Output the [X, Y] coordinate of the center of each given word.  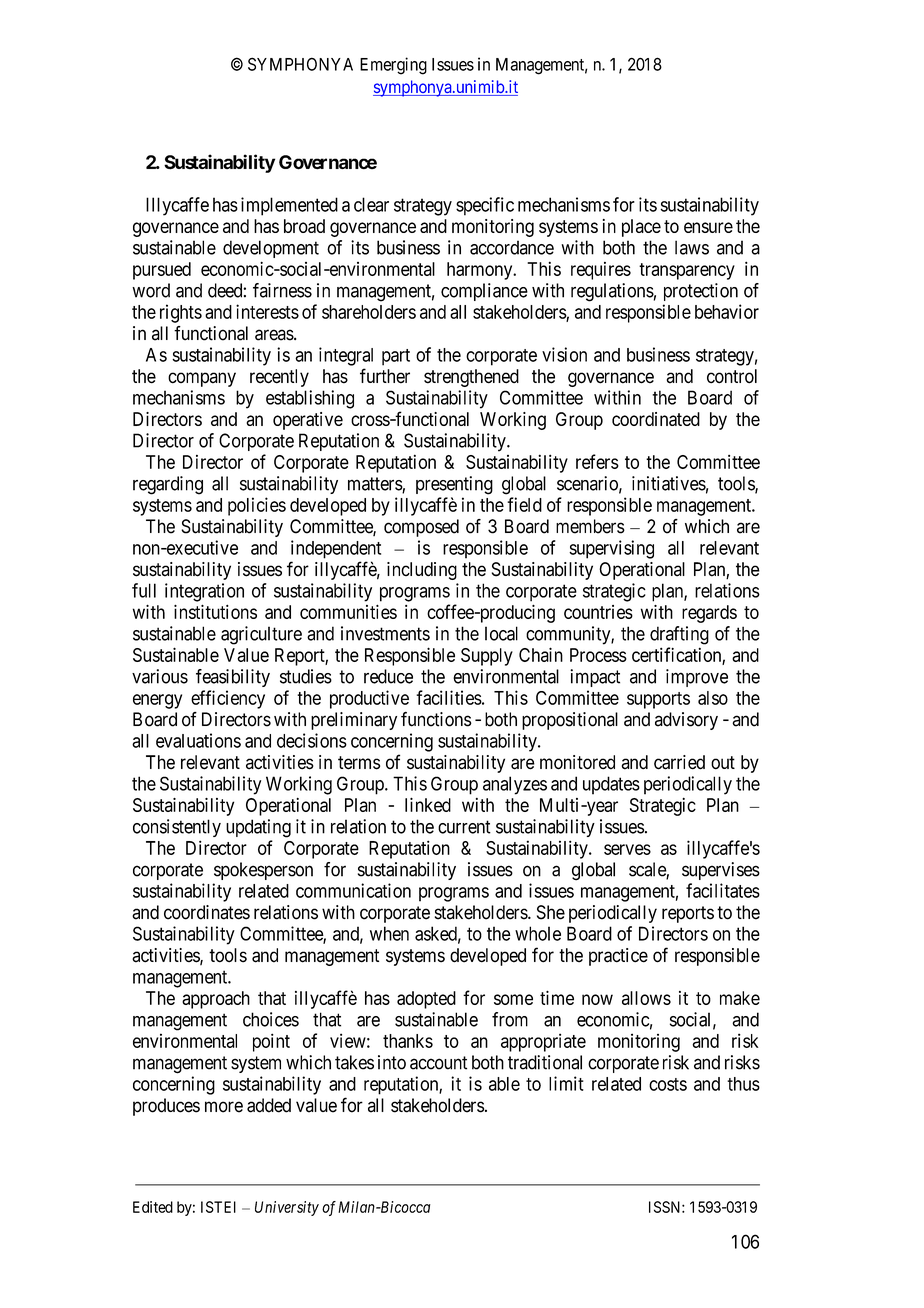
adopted [426, 1000]
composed [421, 528]
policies [257, 506]
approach [216, 1000]
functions [436, 719]
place [641, 228]
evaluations [198, 740]
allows [646, 998]
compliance [484, 292]
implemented [289, 206]
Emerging [393, 66]
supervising [611, 549]
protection [701, 292]
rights [181, 313]
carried [679, 762]
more [224, 1107]
